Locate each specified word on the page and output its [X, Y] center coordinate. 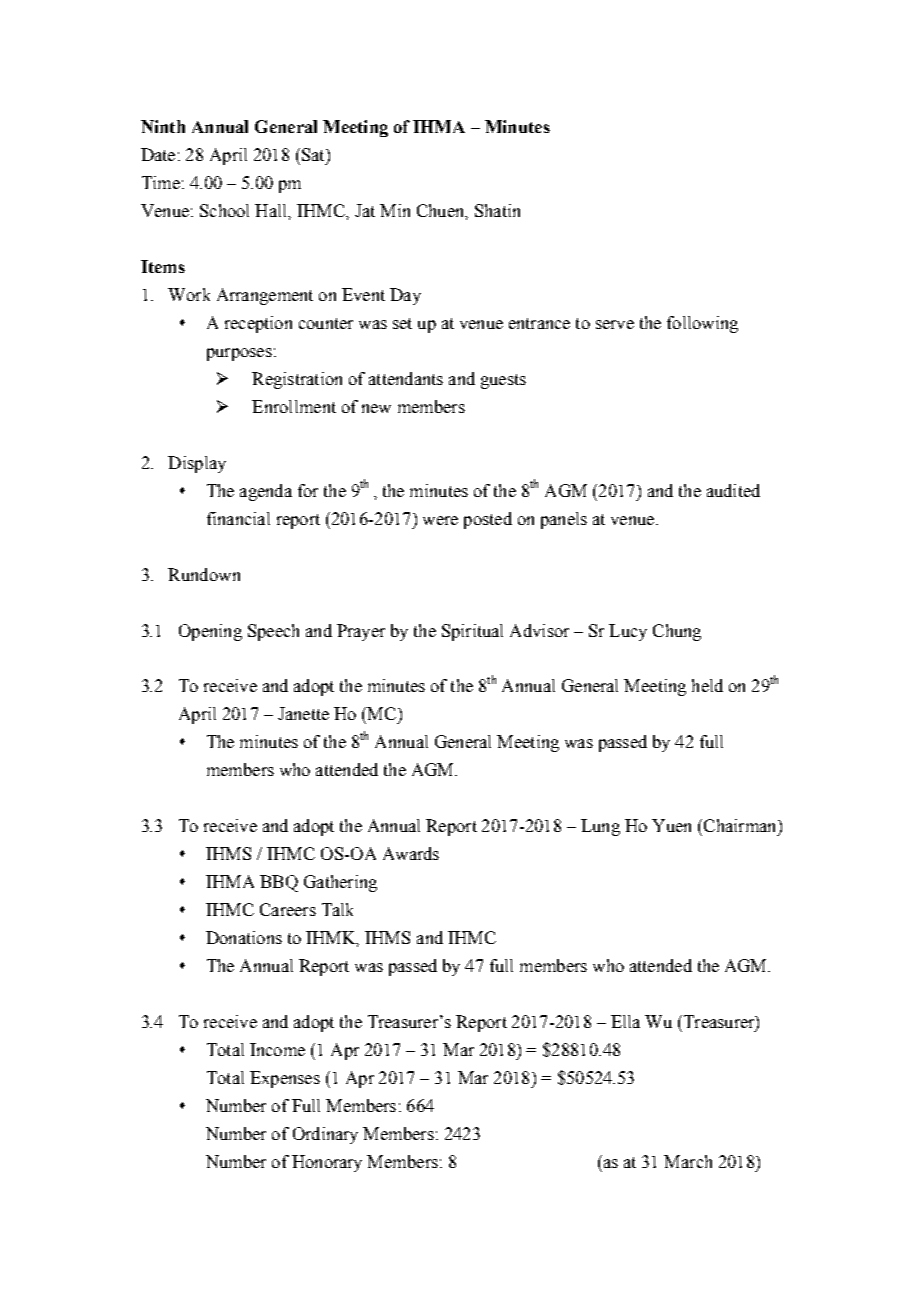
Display [197, 464]
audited [733, 490]
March [688, 1161]
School [224, 210]
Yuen [671, 825]
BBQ [279, 883]
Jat [365, 210]
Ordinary [325, 1135]
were [440, 520]
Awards [411, 853]
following [702, 324]
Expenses [285, 1079]
